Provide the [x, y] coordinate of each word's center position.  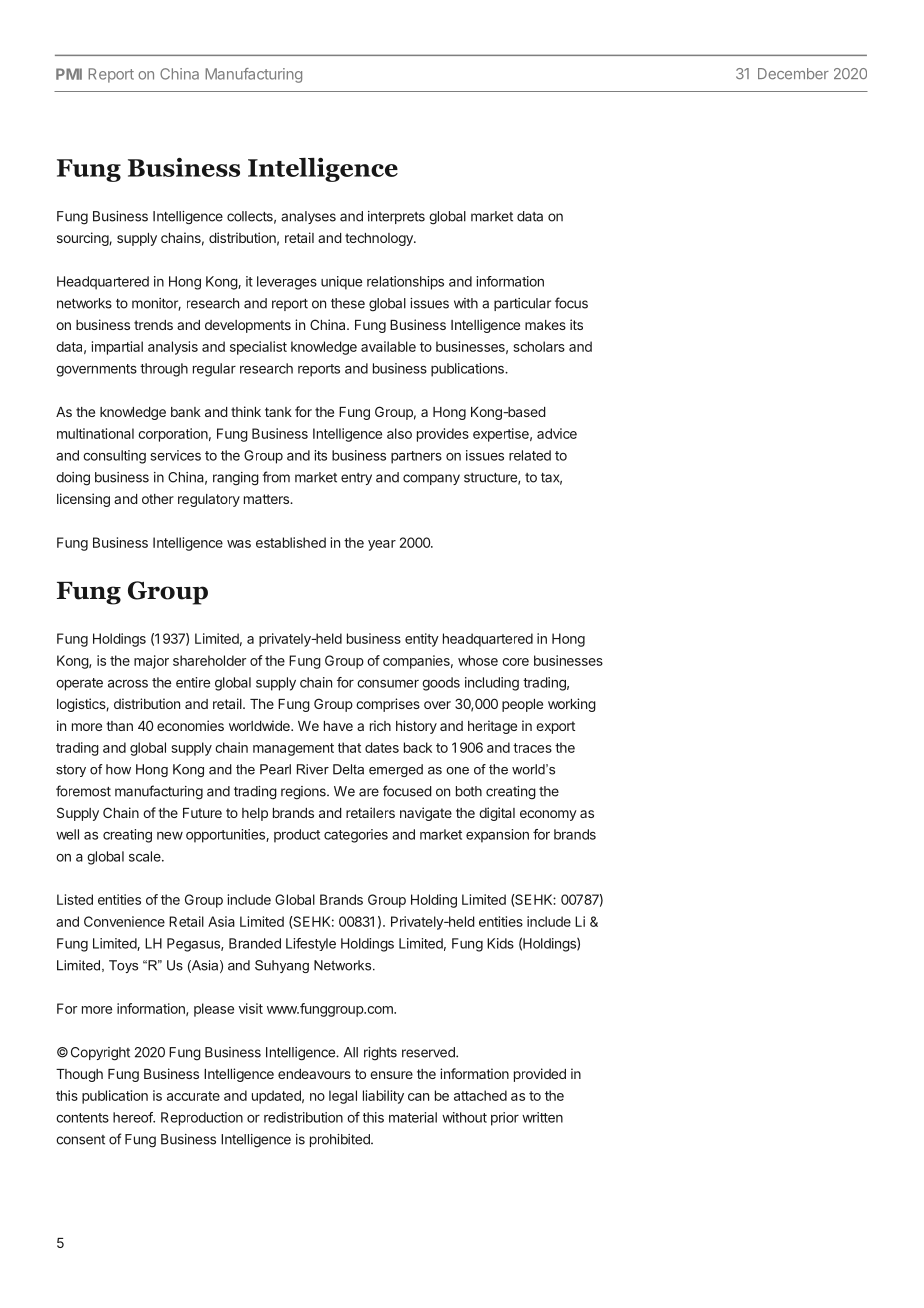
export [555, 727]
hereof [133, 1117]
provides [443, 435]
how [118, 769]
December [793, 74]
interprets [396, 217]
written [542, 1117]
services [176, 455]
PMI [69, 74]
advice [557, 433]
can [418, 1097]
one [457, 771]
